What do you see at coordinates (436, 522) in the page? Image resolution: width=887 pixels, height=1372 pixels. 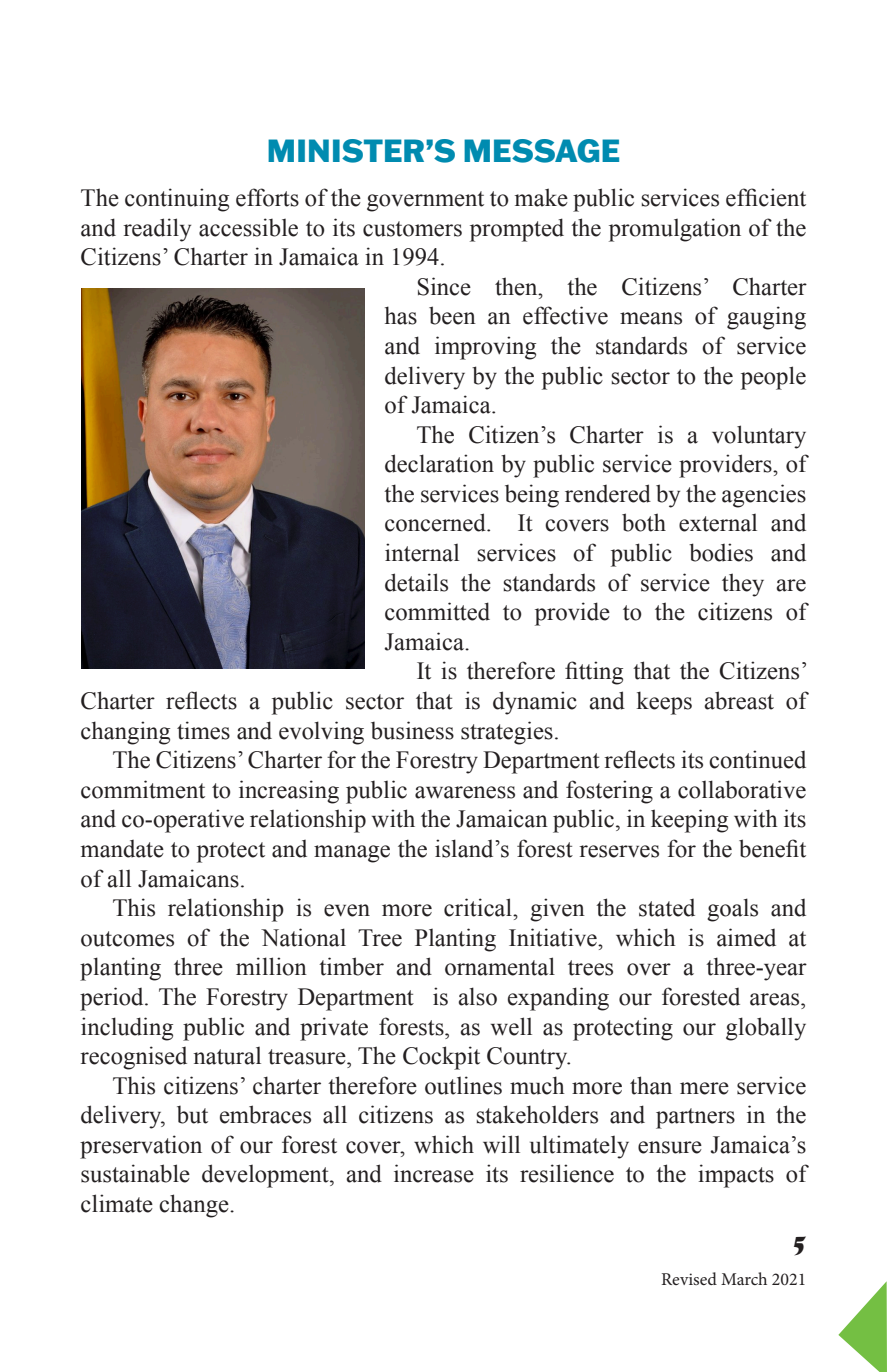 I see `concerned` at bounding box center [436, 522].
